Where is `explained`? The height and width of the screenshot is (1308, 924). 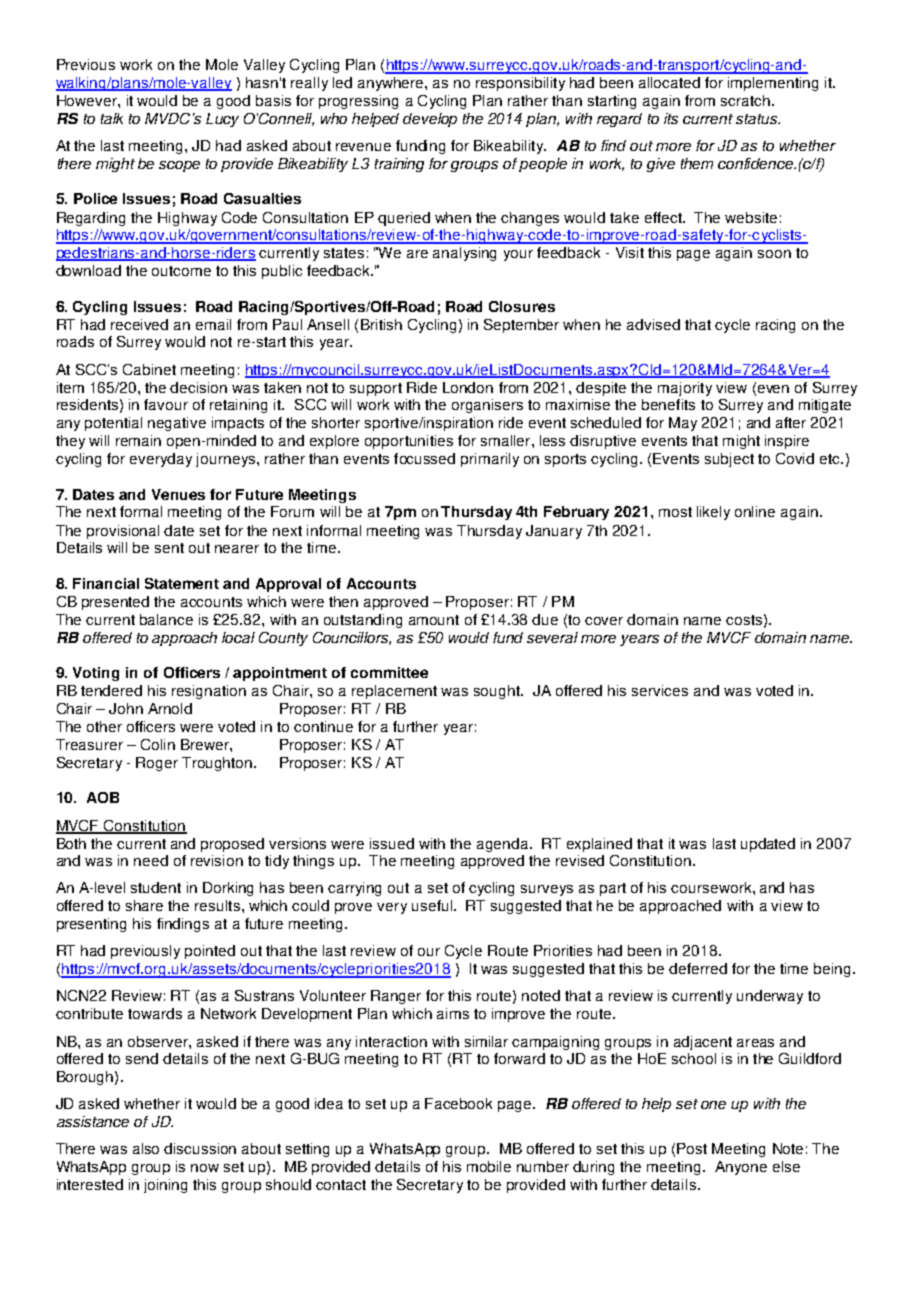 explained is located at coordinates (599, 845).
